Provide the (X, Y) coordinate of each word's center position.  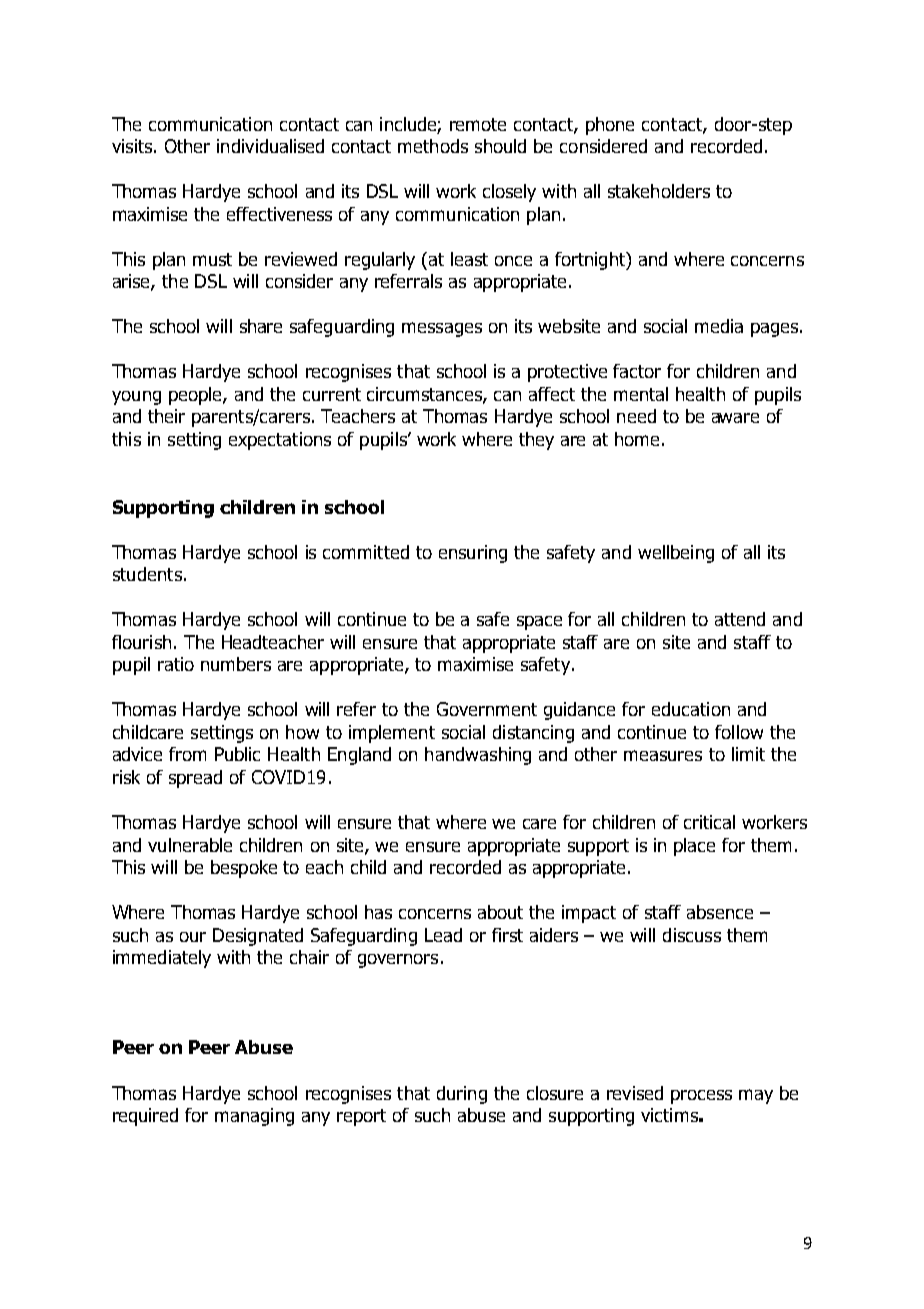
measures (663, 755)
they (536, 441)
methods (433, 146)
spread (195, 779)
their (166, 416)
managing (254, 1117)
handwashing (478, 756)
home (639, 439)
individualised (270, 146)
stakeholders (659, 191)
